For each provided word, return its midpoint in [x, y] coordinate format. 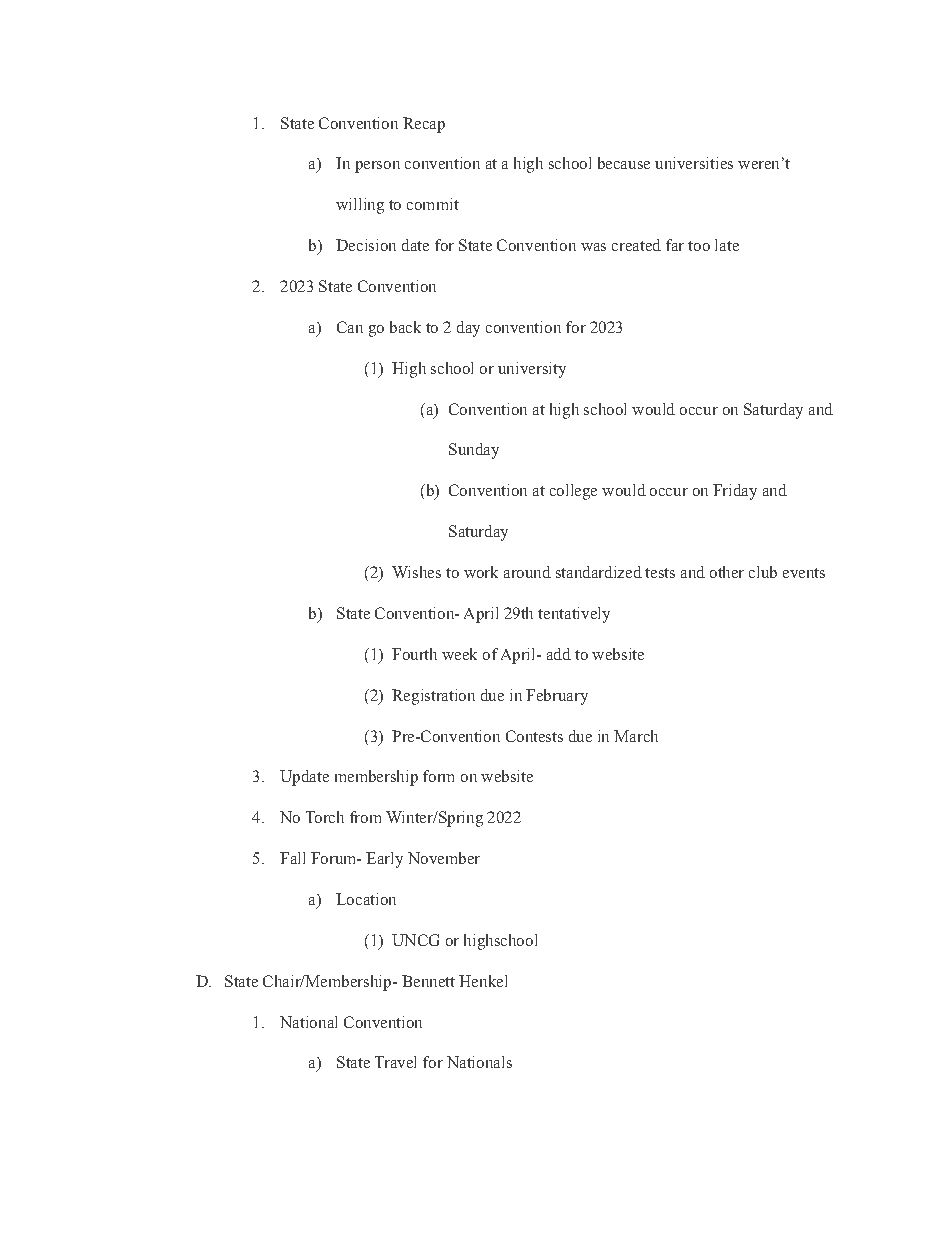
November [444, 858]
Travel [395, 1062]
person [377, 167]
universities [694, 163]
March [636, 736]
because [624, 163]
